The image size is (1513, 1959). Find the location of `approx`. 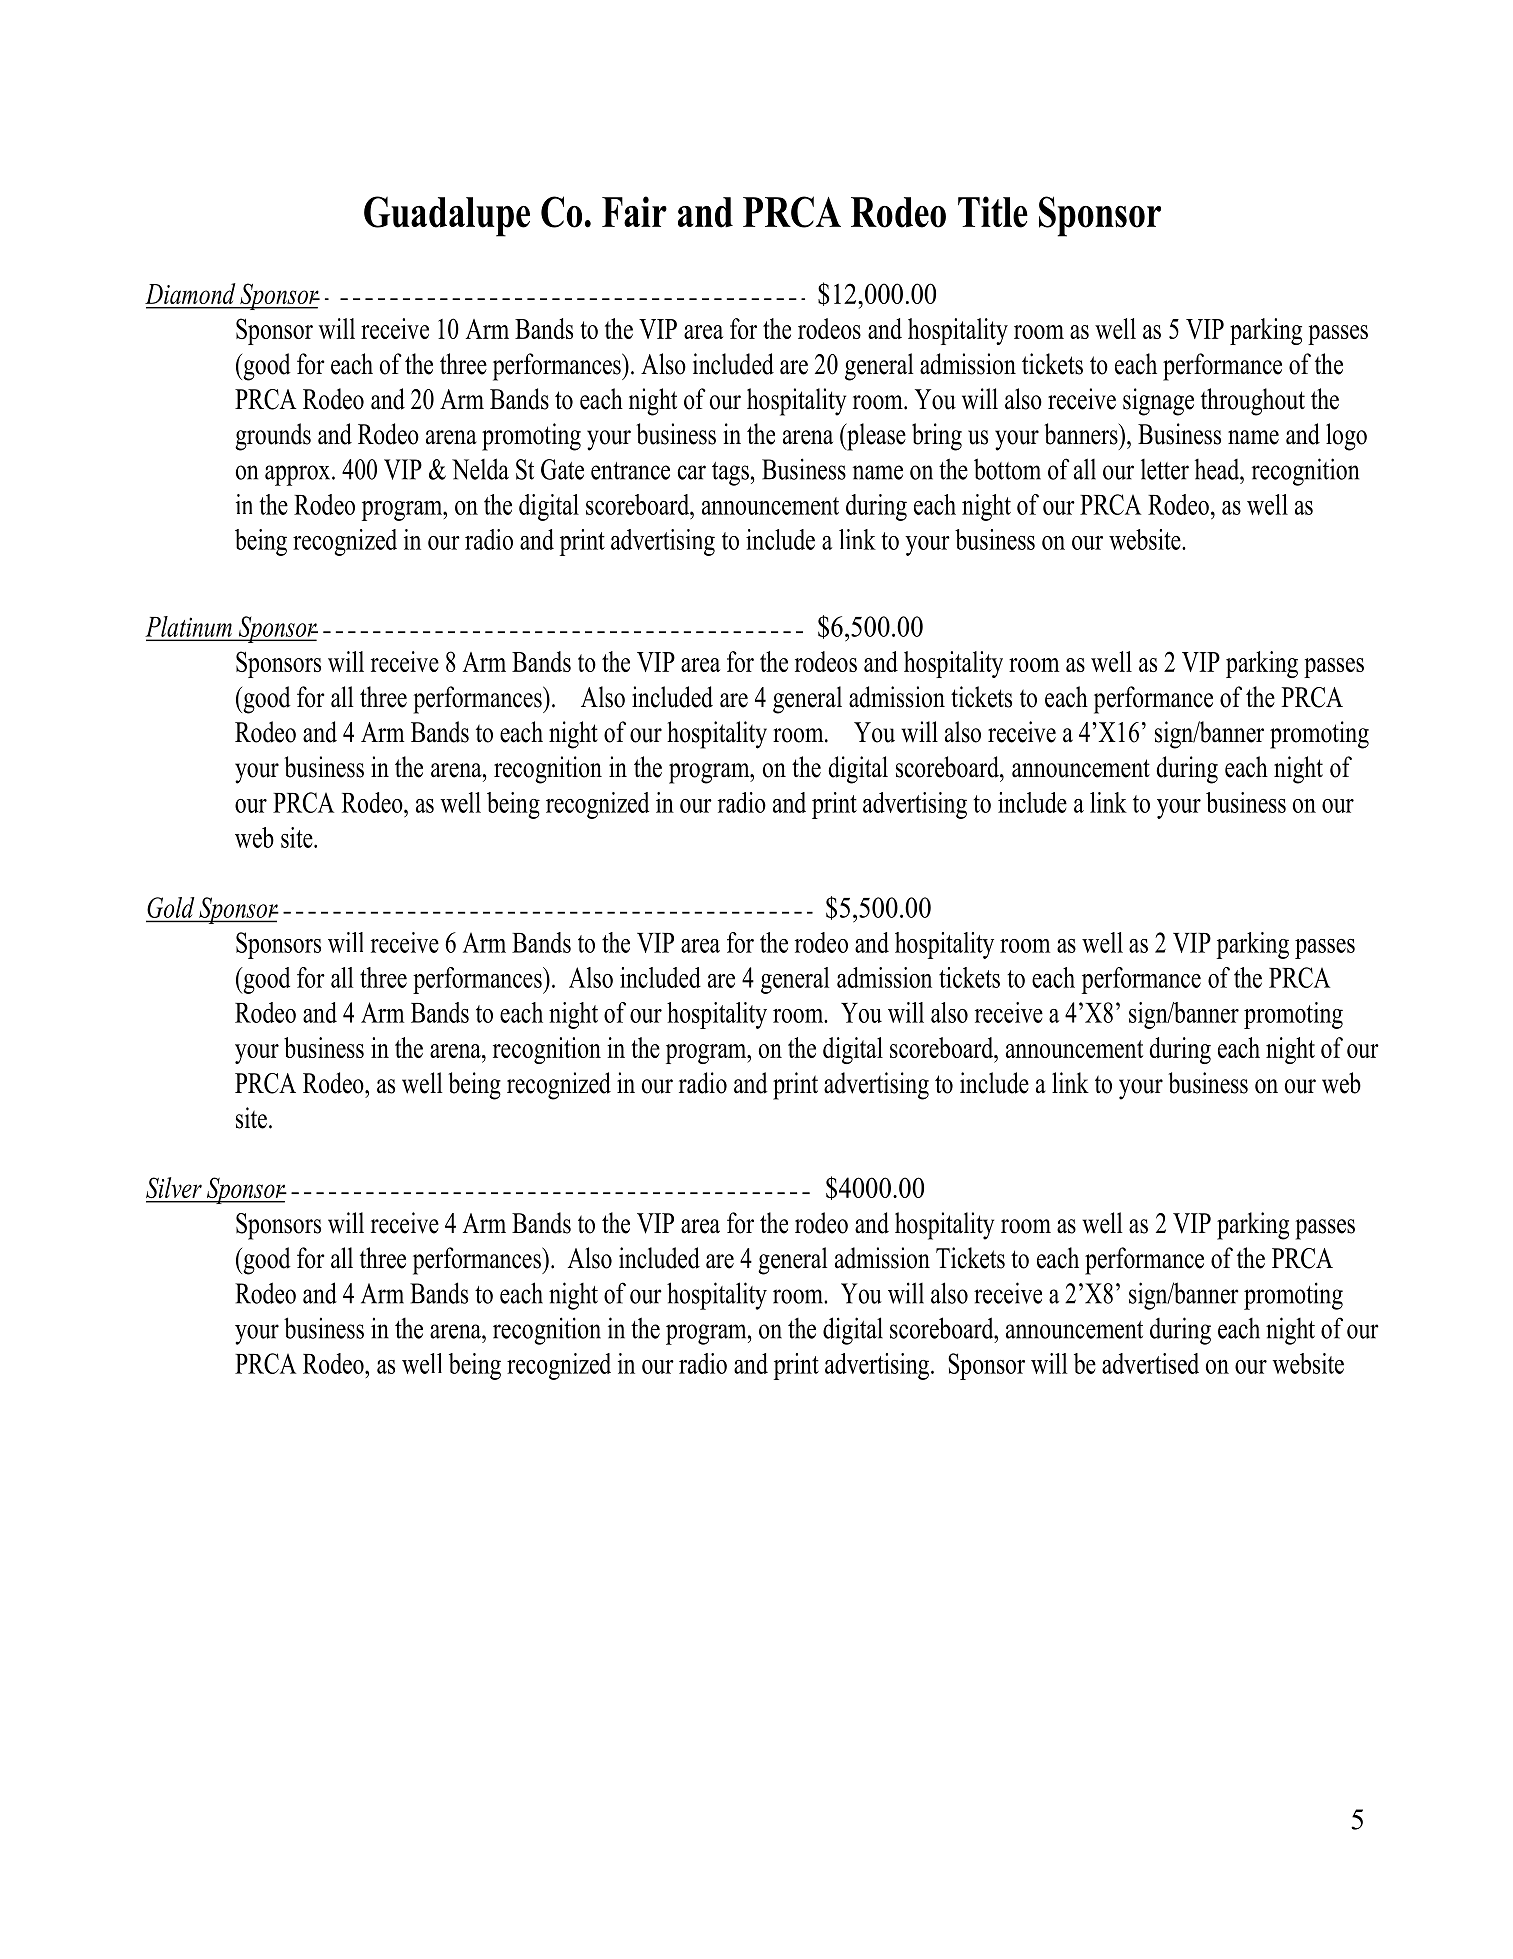

approx is located at coordinates (299, 475).
